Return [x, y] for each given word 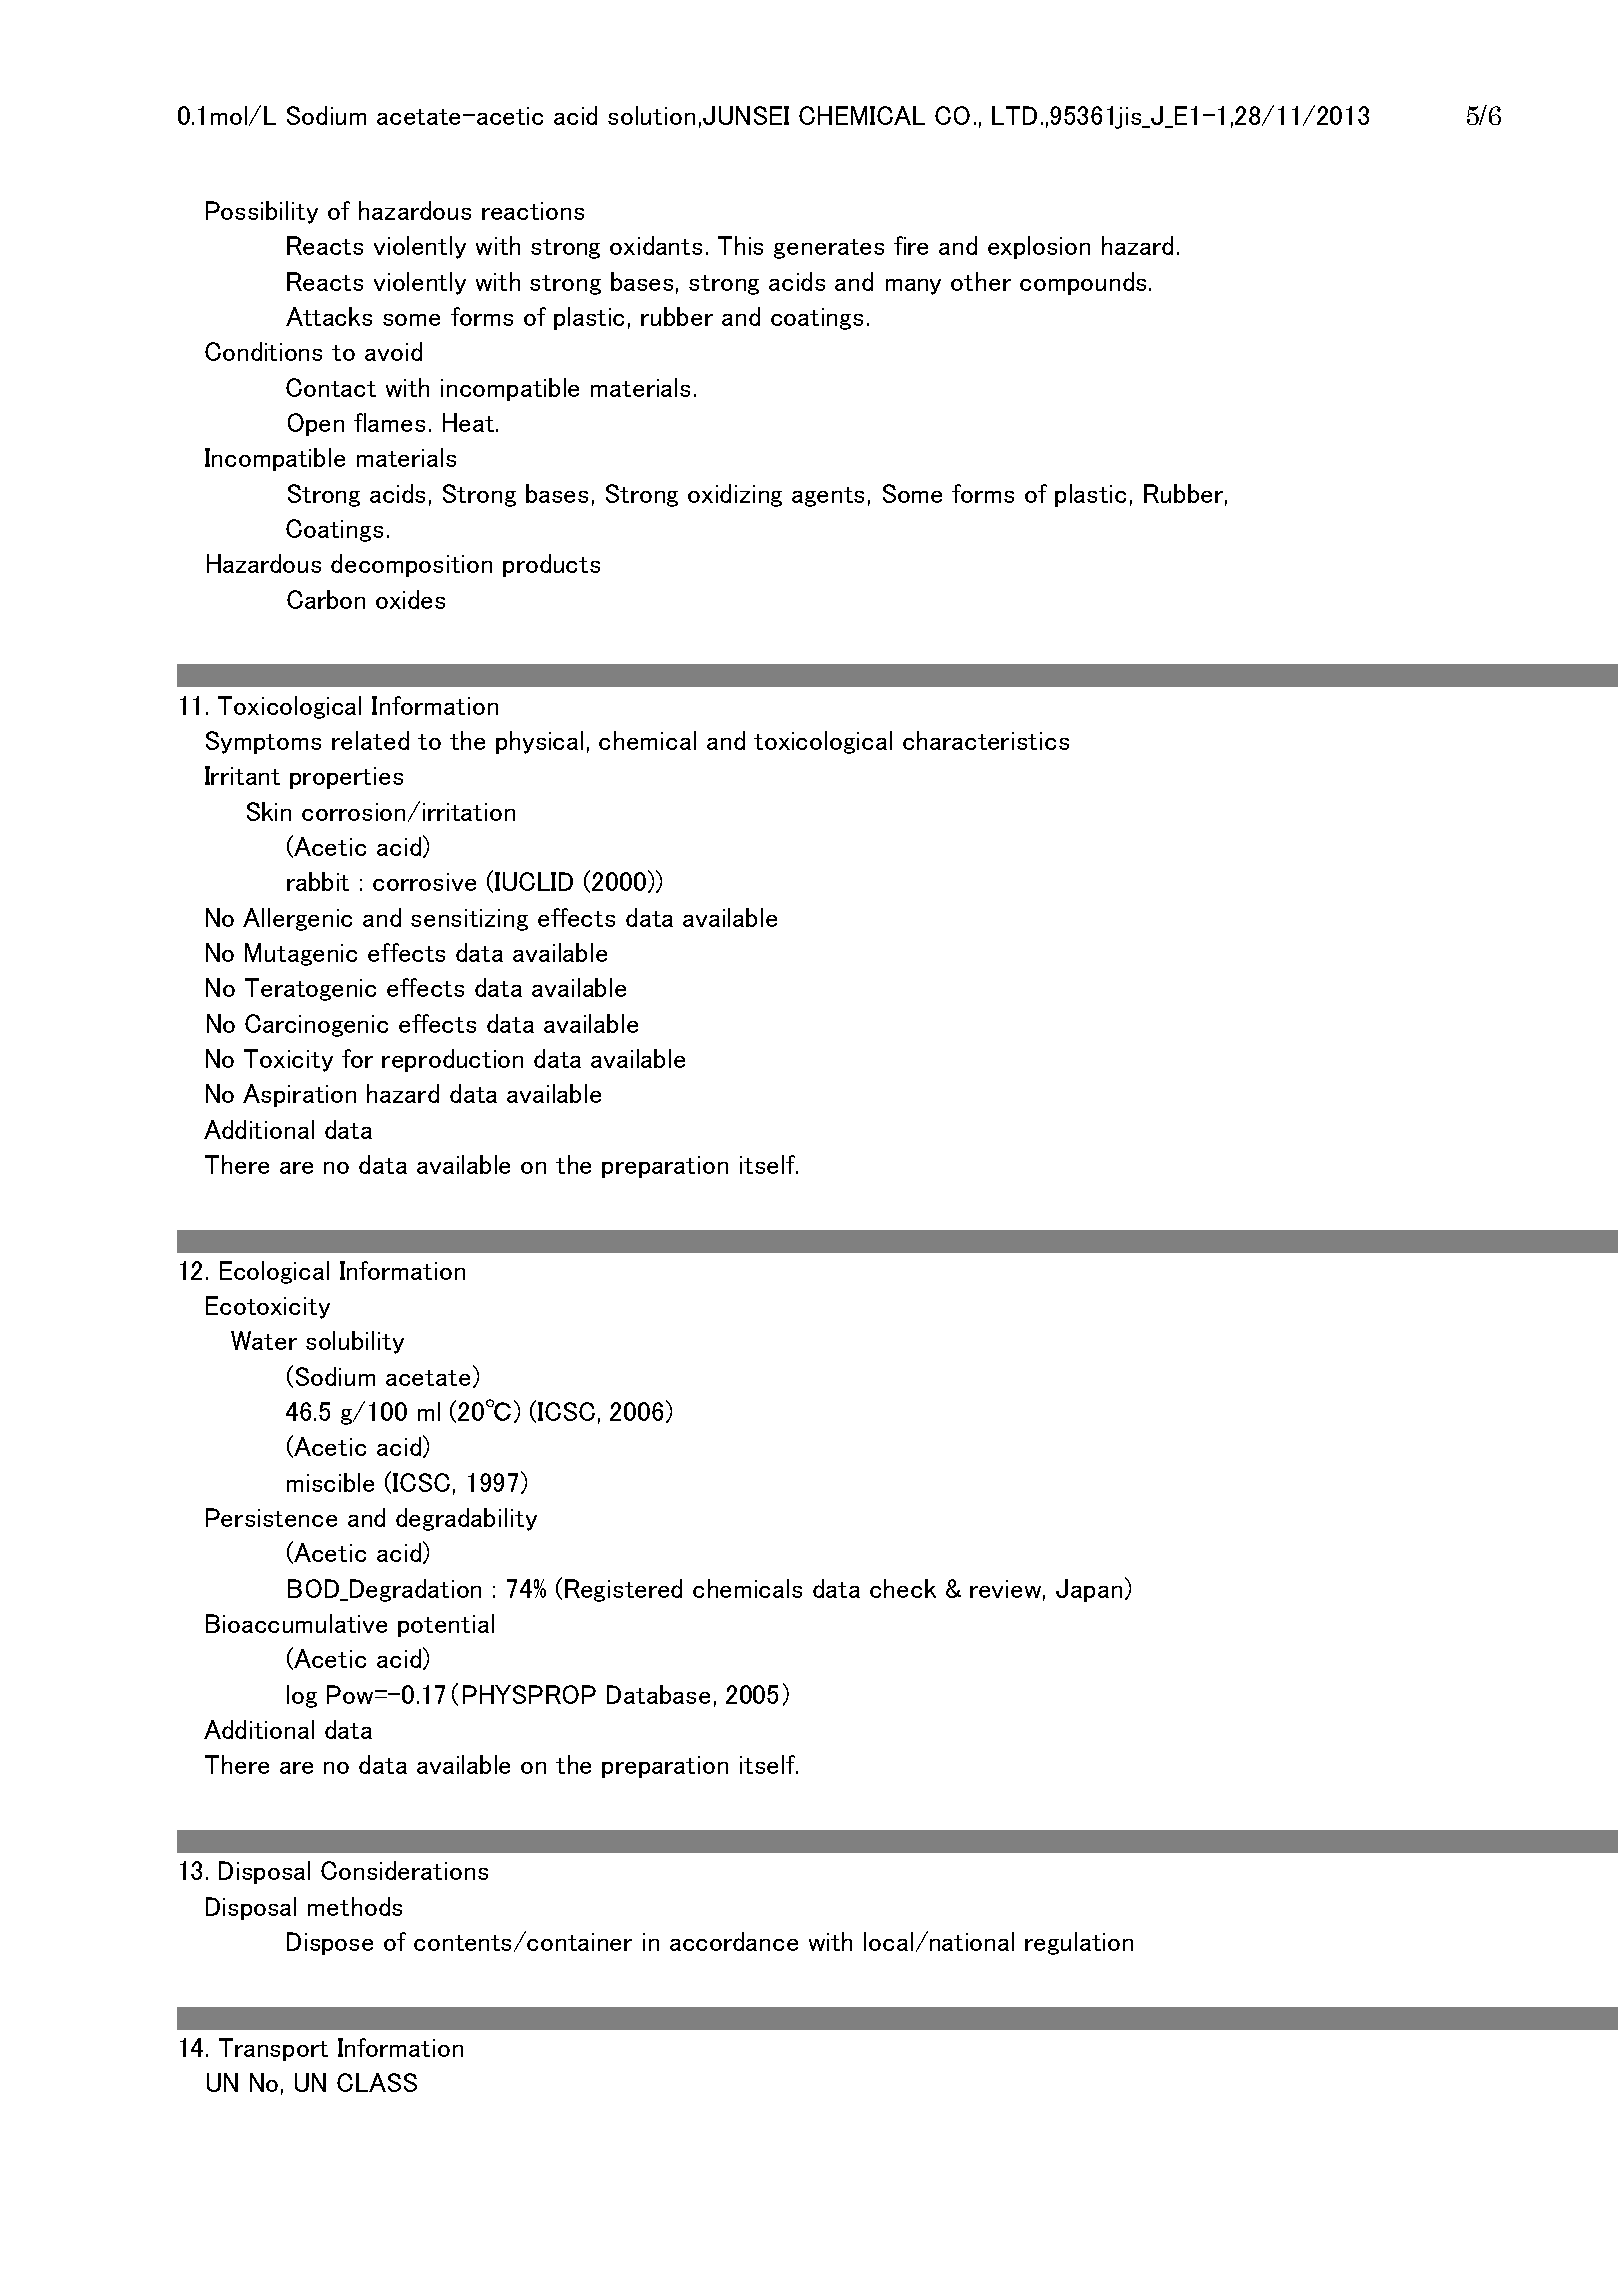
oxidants [656, 245]
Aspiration [299, 1095]
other [981, 281]
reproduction [452, 1060]
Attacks [329, 316]
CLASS [377, 2082]
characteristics [986, 740]
